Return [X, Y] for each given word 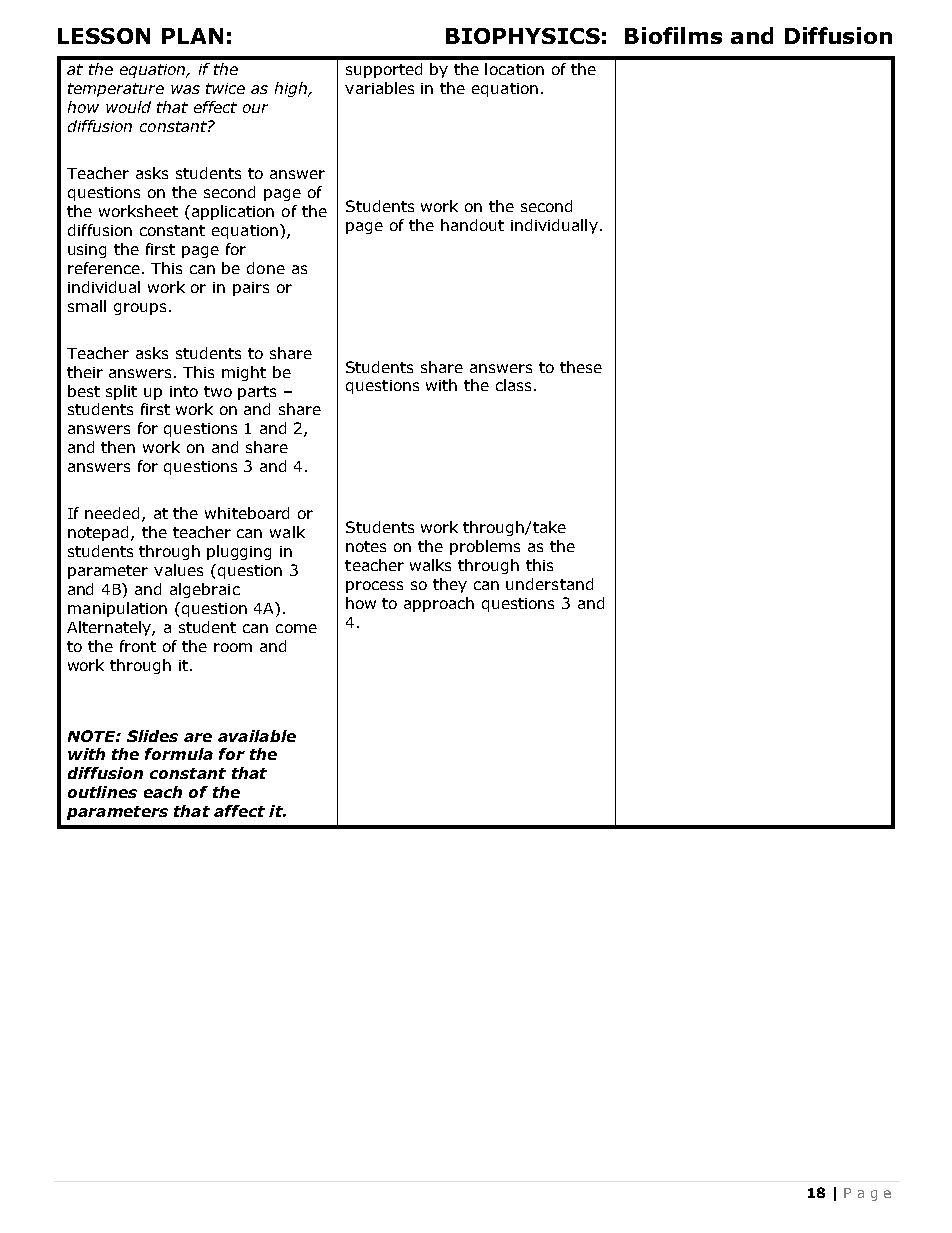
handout [472, 225]
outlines [102, 792]
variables [379, 88]
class [515, 385]
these [581, 367]
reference [105, 268]
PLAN [192, 36]
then [118, 447]
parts [257, 393]
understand [549, 584]
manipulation [117, 609]
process [374, 587]
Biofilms [673, 35]
